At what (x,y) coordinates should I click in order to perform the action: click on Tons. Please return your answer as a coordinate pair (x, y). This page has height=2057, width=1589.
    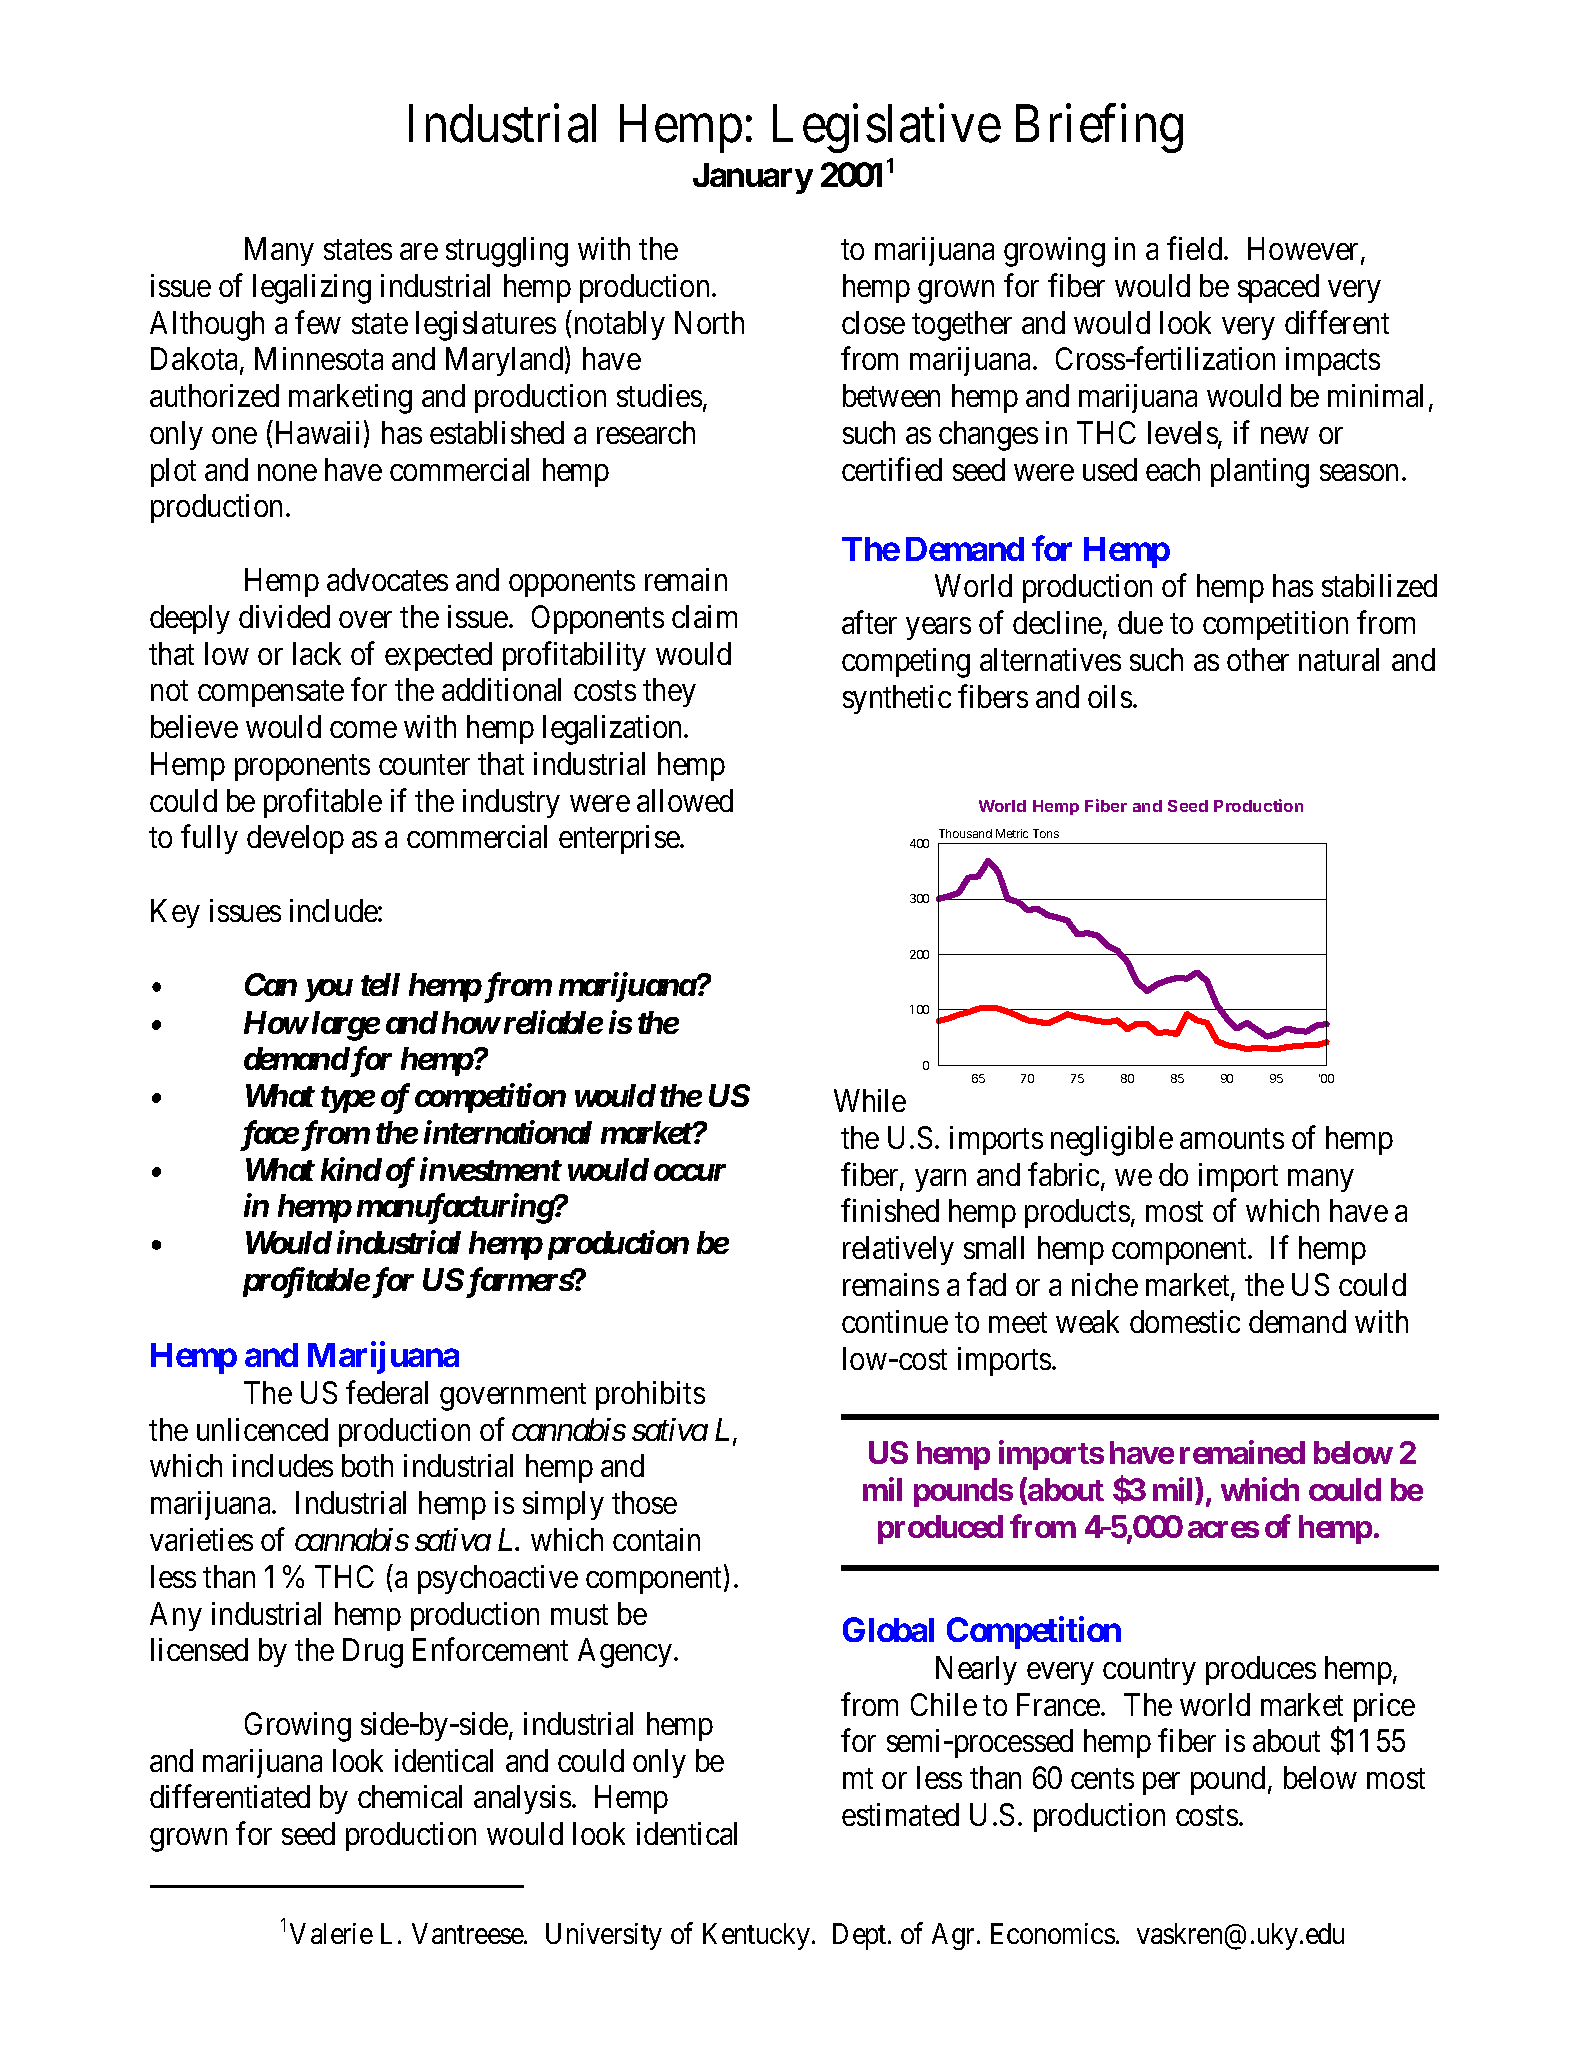
    Looking at the image, I should click on (1046, 833).
